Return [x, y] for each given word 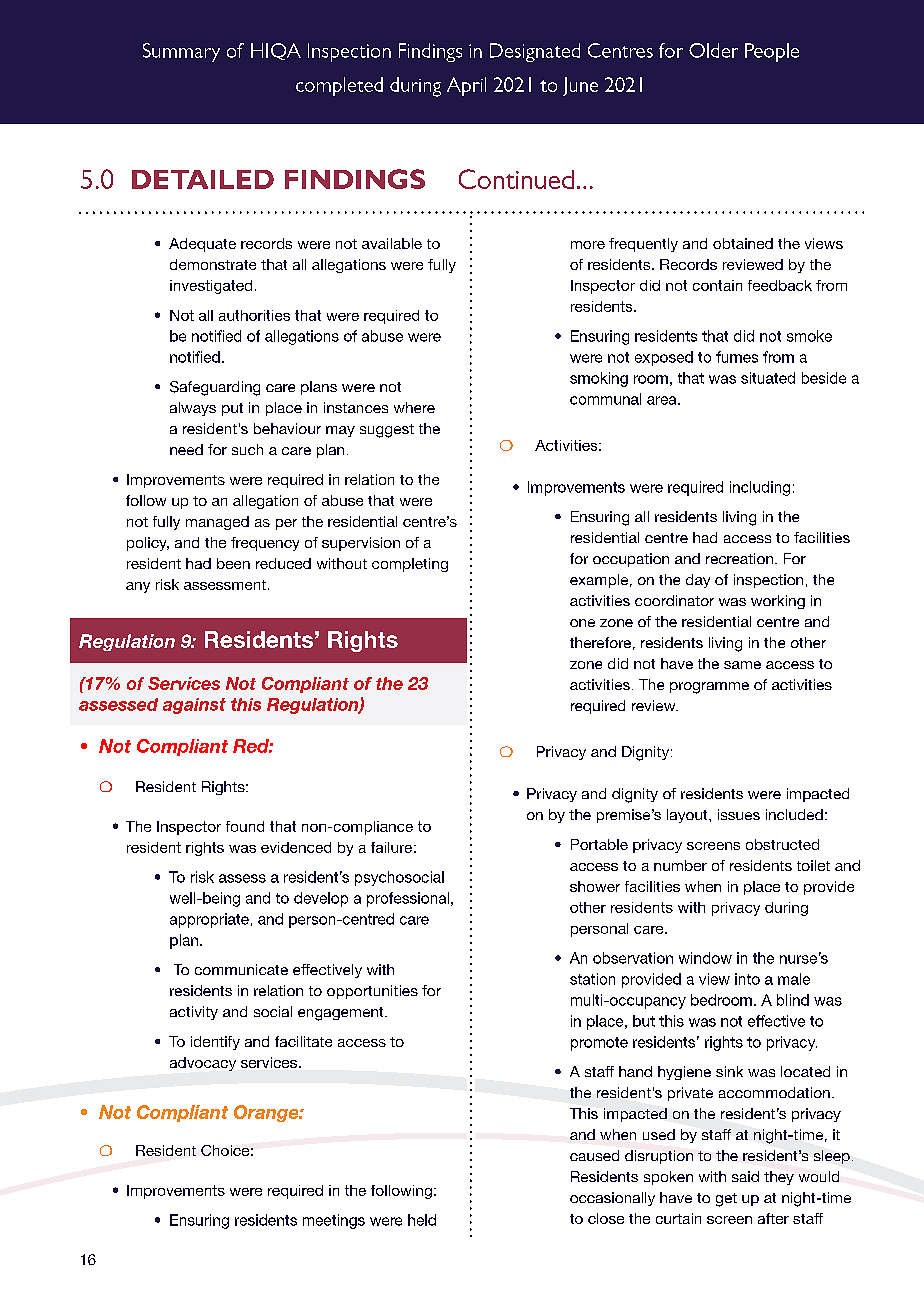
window [705, 958]
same [742, 665]
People [772, 52]
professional [408, 899]
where [414, 407]
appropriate [209, 920]
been [233, 563]
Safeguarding [215, 388]
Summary [181, 52]
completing [410, 565]
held [422, 1220]
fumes [737, 357]
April [466, 86]
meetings [334, 1221]
